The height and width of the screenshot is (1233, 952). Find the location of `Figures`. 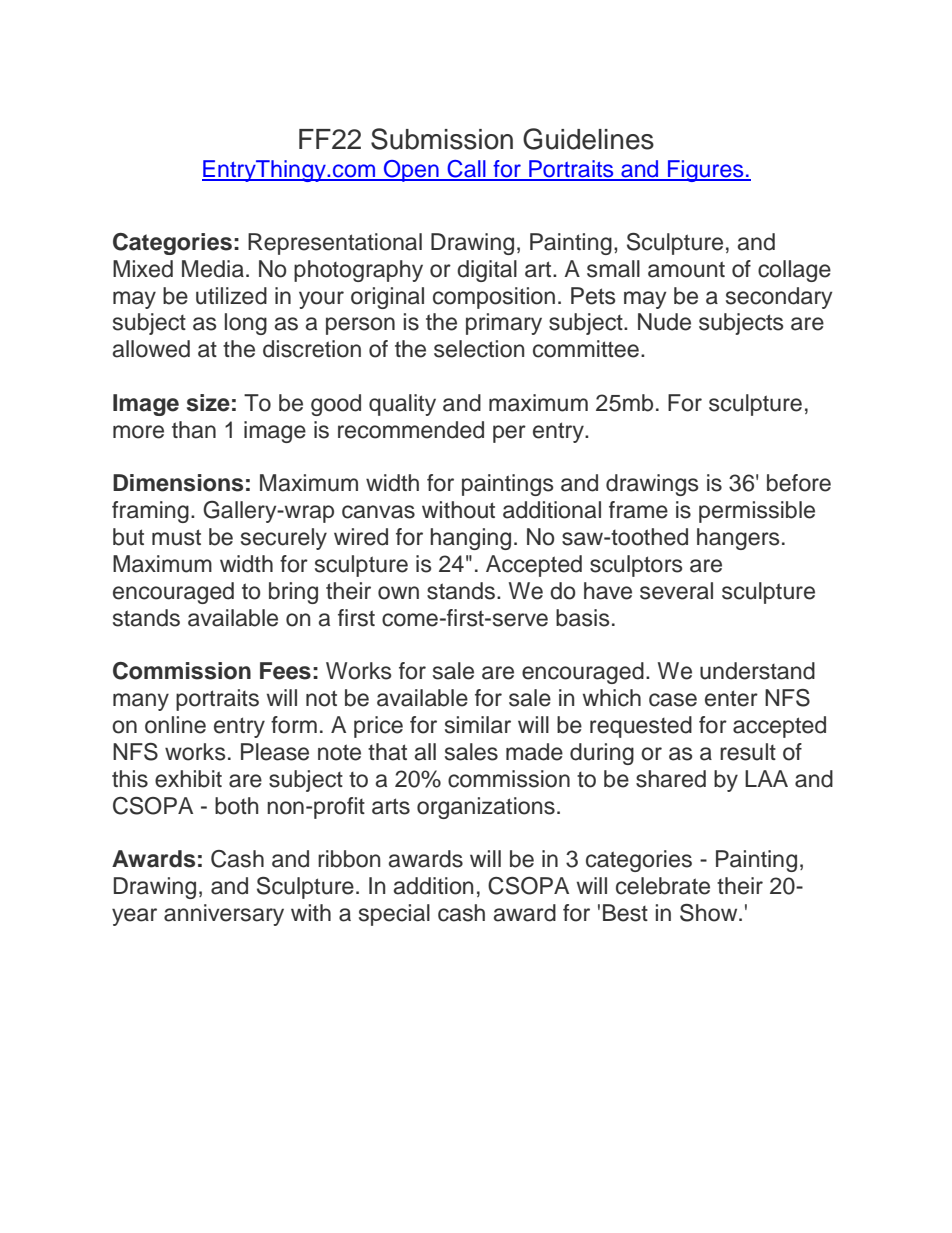

Figures is located at coordinates (706, 171).
